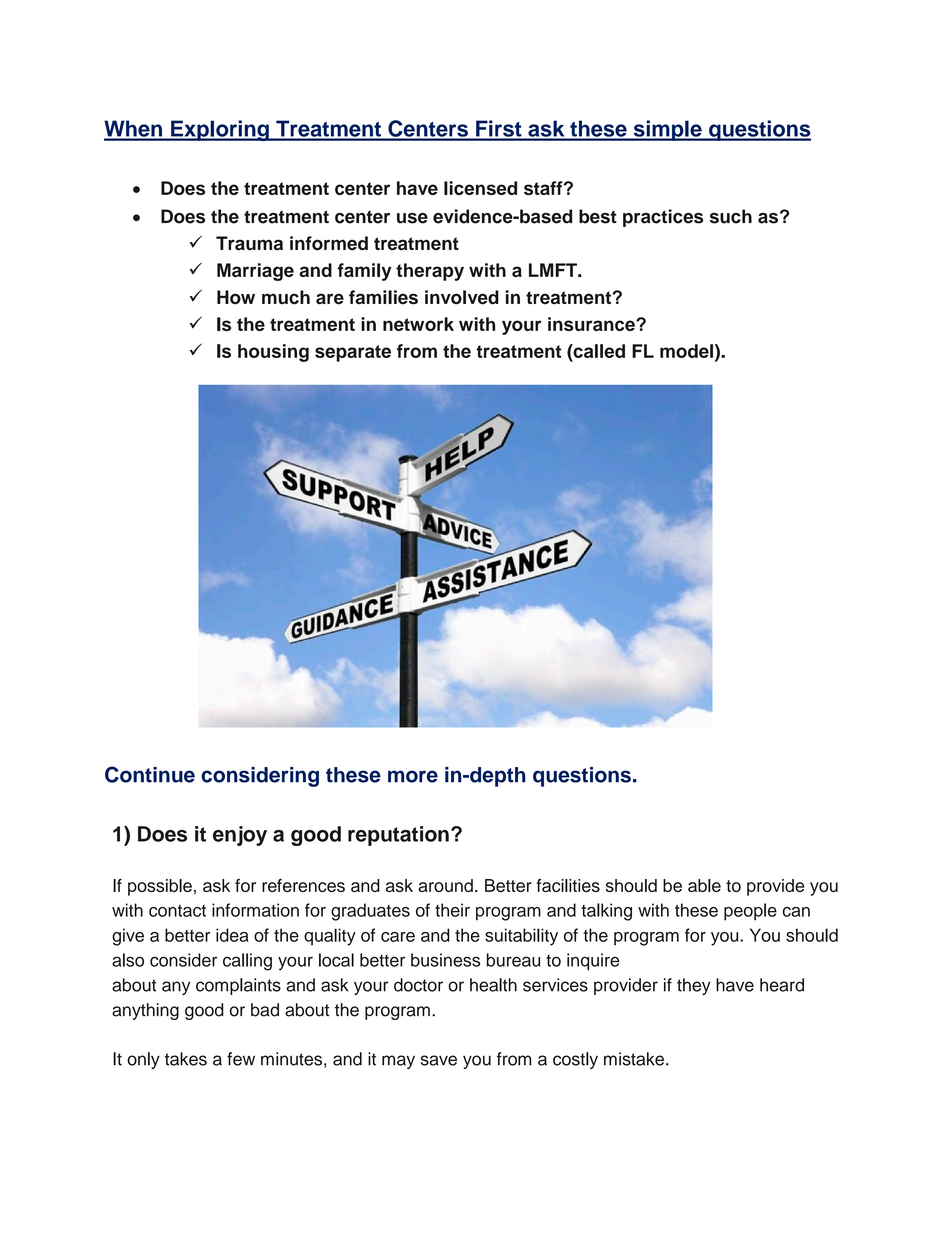  What do you see at coordinates (186, 1059) in the screenshot?
I see `takes` at bounding box center [186, 1059].
